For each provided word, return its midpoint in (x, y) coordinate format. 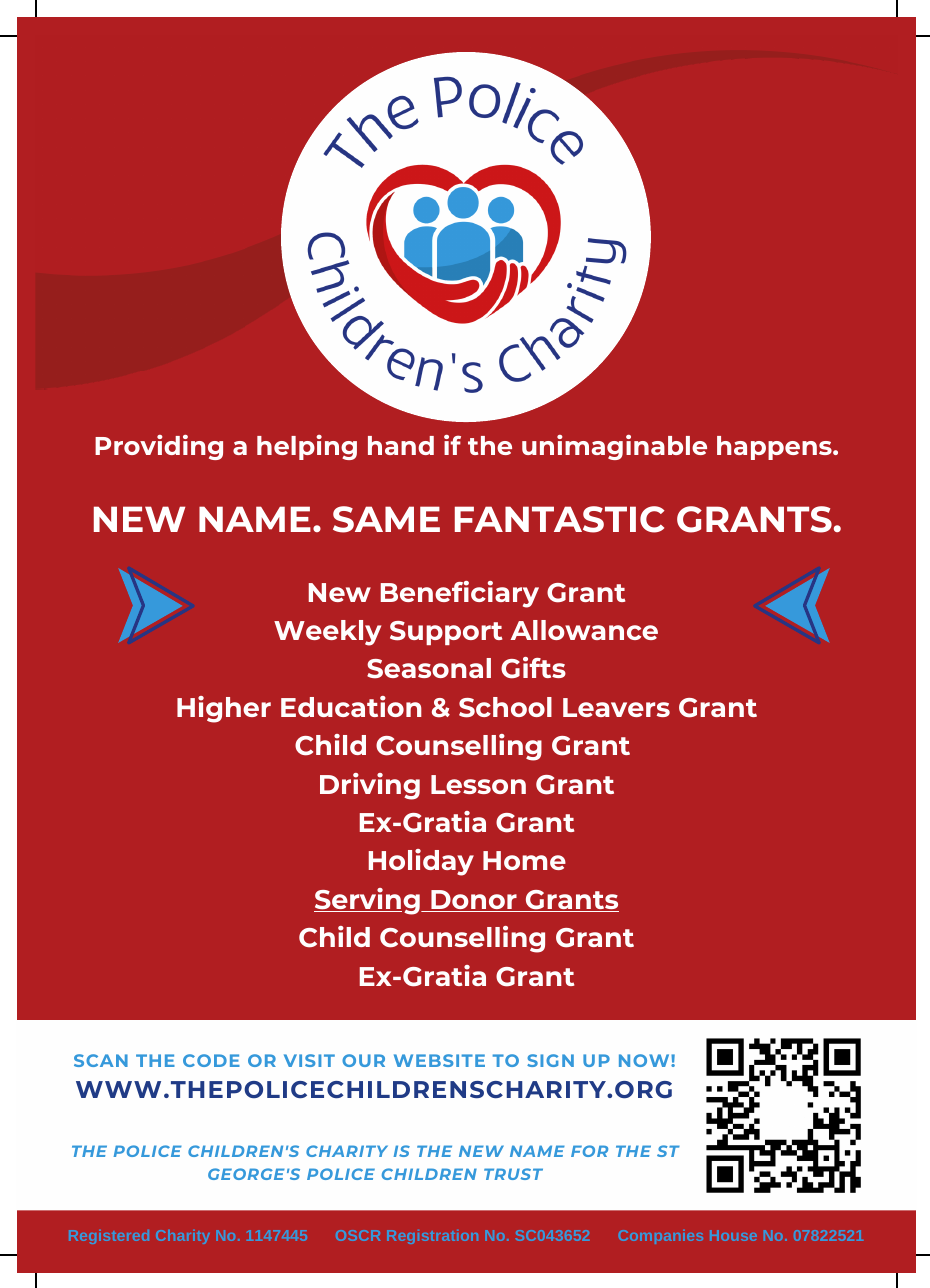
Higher (224, 709)
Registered (109, 1237)
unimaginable (614, 447)
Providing (159, 447)
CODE (211, 1060)
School (505, 707)
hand (401, 445)
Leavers (616, 707)
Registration (432, 1237)
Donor (474, 901)
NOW (645, 1060)
